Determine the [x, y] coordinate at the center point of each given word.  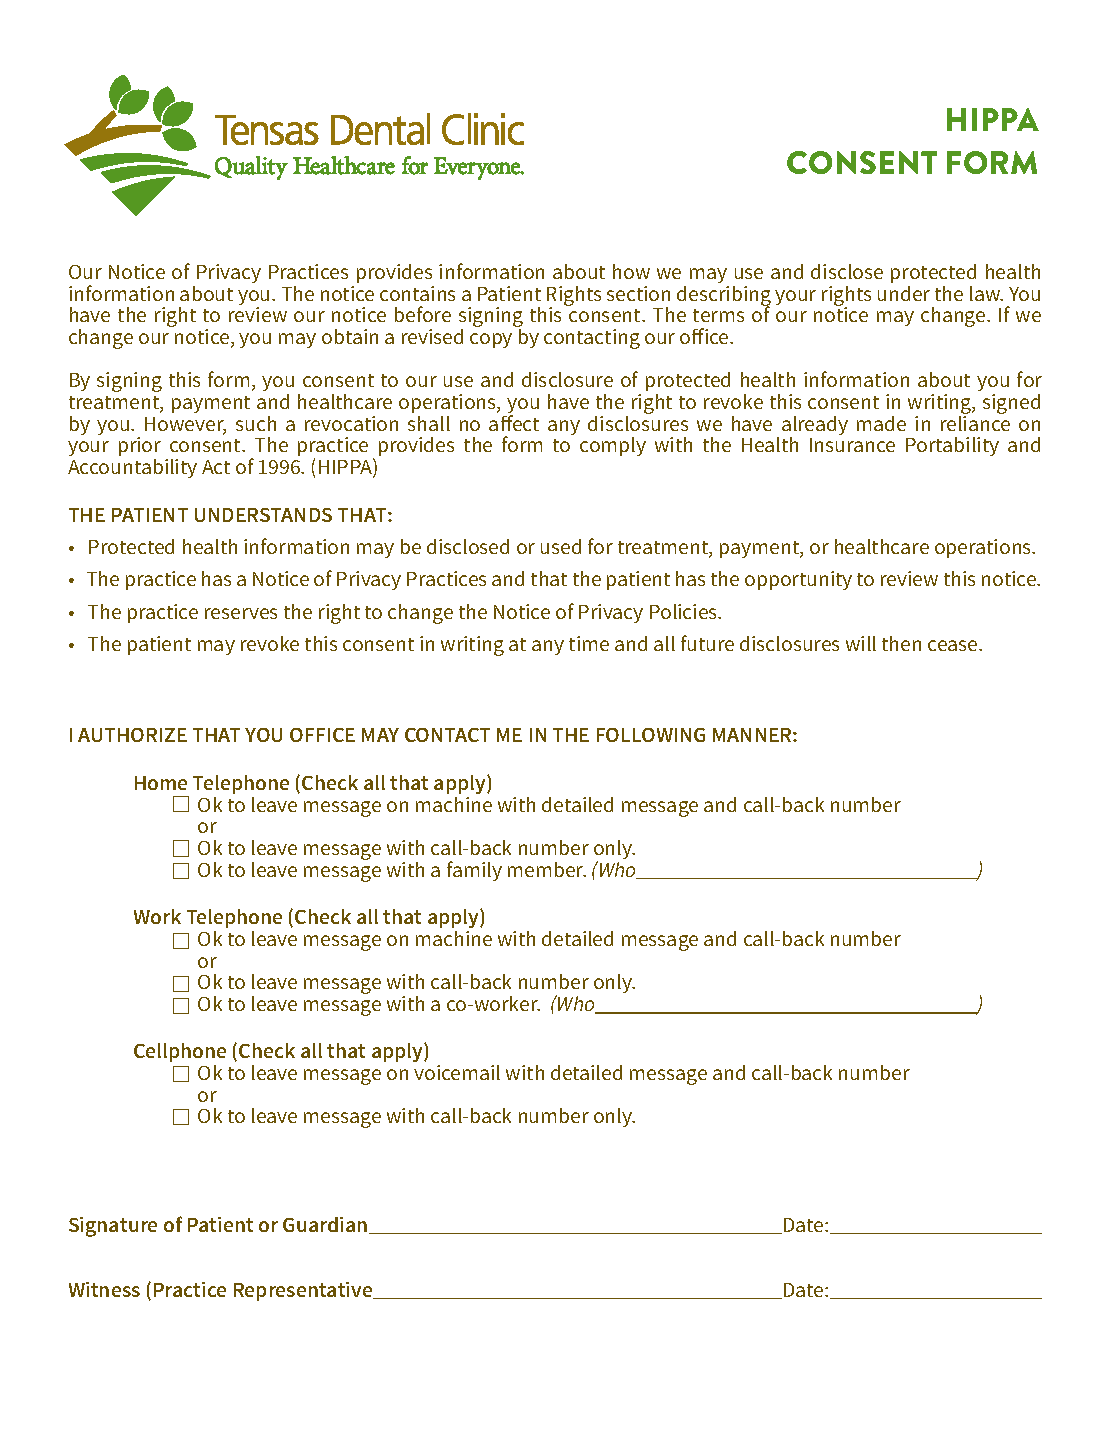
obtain [350, 336]
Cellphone [180, 1054]
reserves [241, 613]
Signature [113, 1227]
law [986, 293]
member [547, 869]
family [474, 871]
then [901, 643]
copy [491, 340]
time [589, 643]
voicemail [457, 1072]
